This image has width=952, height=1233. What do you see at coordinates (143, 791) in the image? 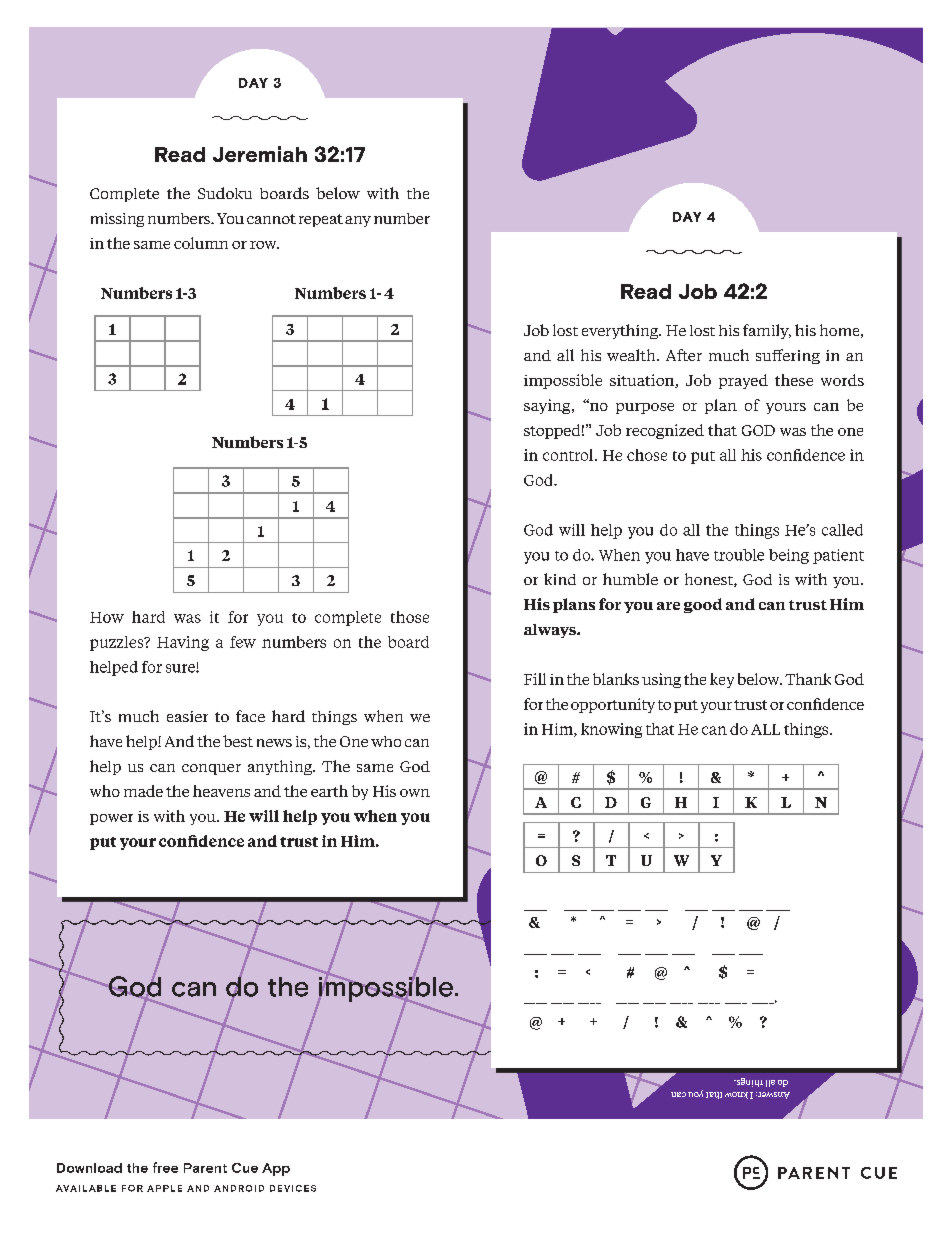
I see `made` at bounding box center [143, 791].
